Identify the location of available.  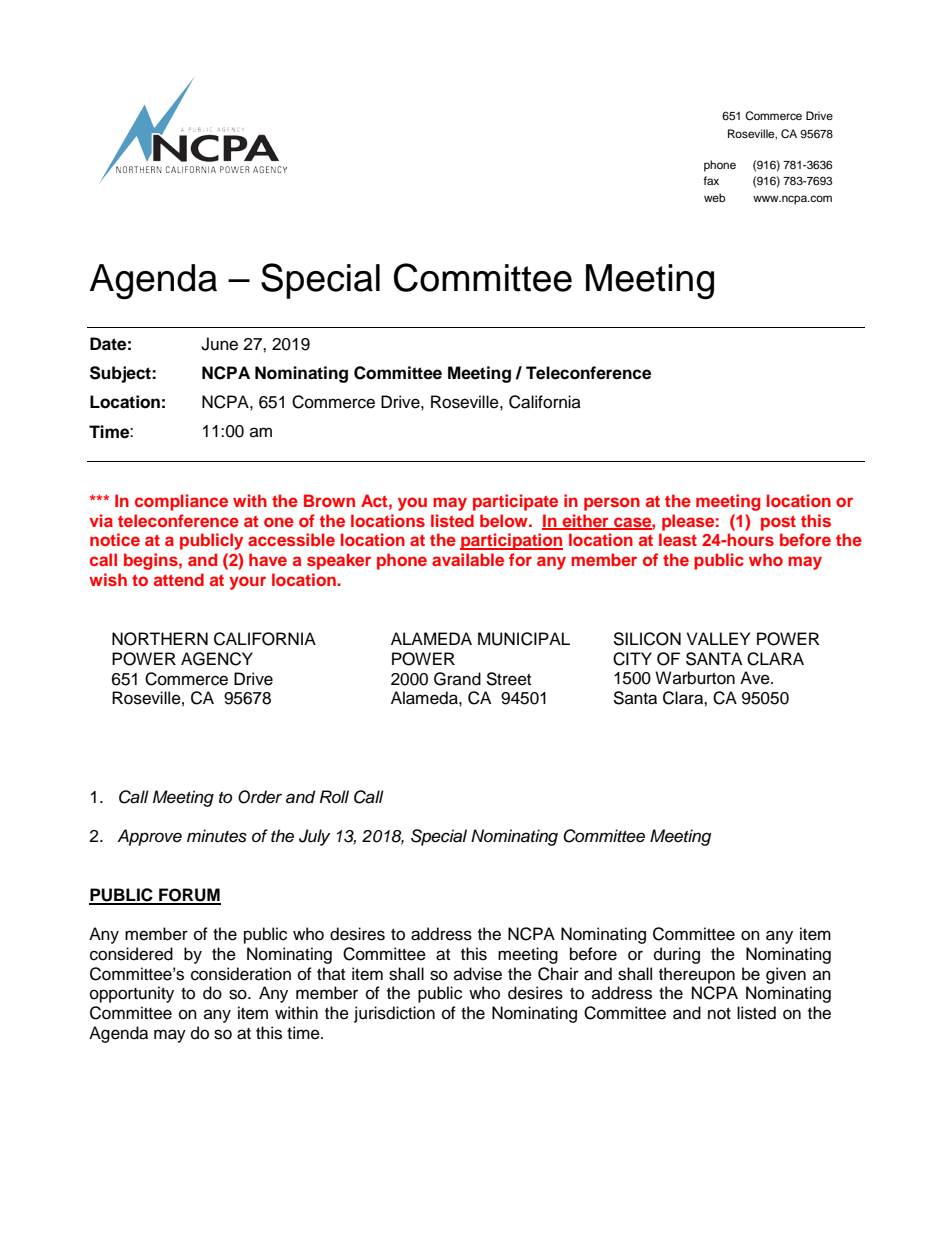
(468, 559).
